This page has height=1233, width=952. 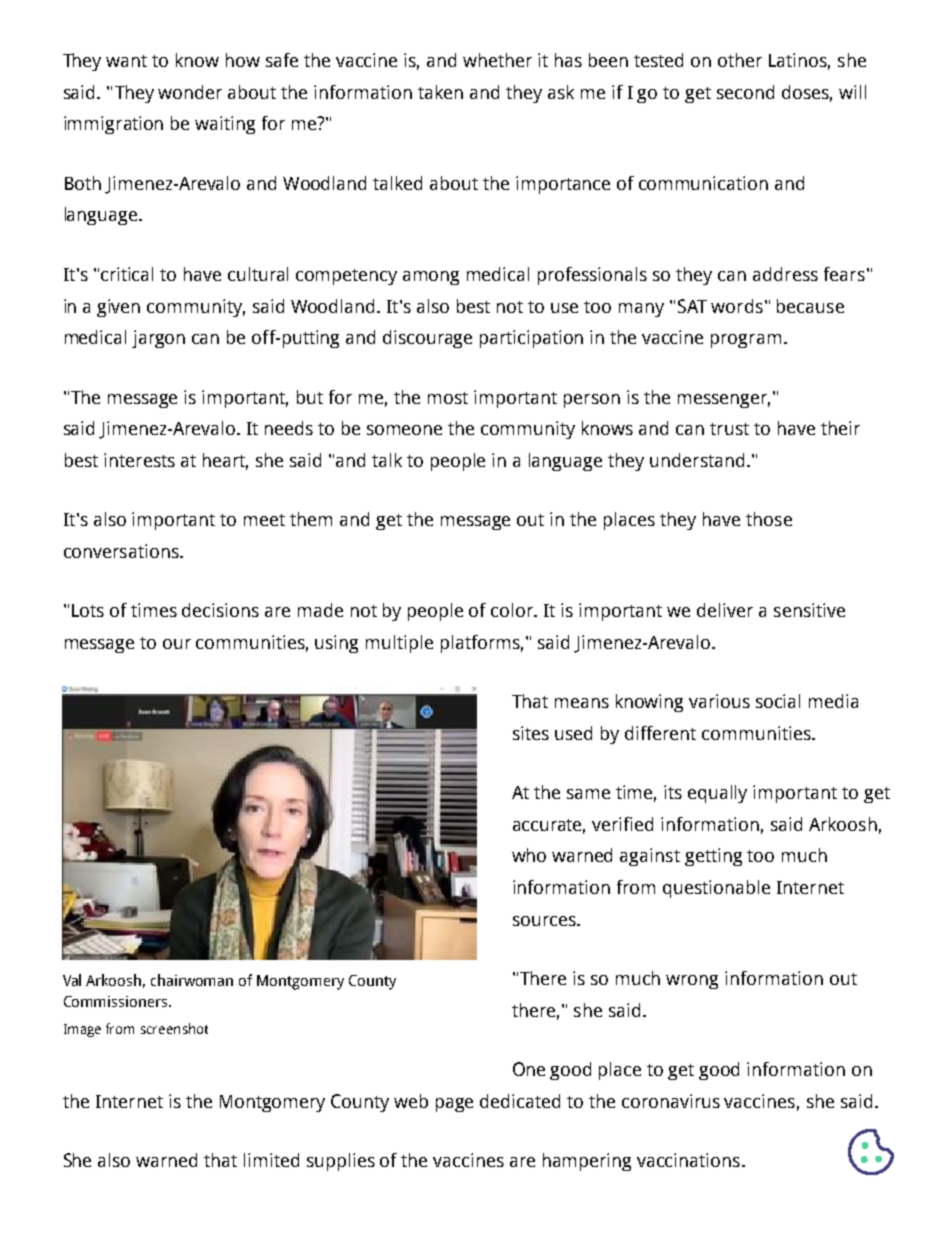 I want to click on most, so click(x=448, y=398).
